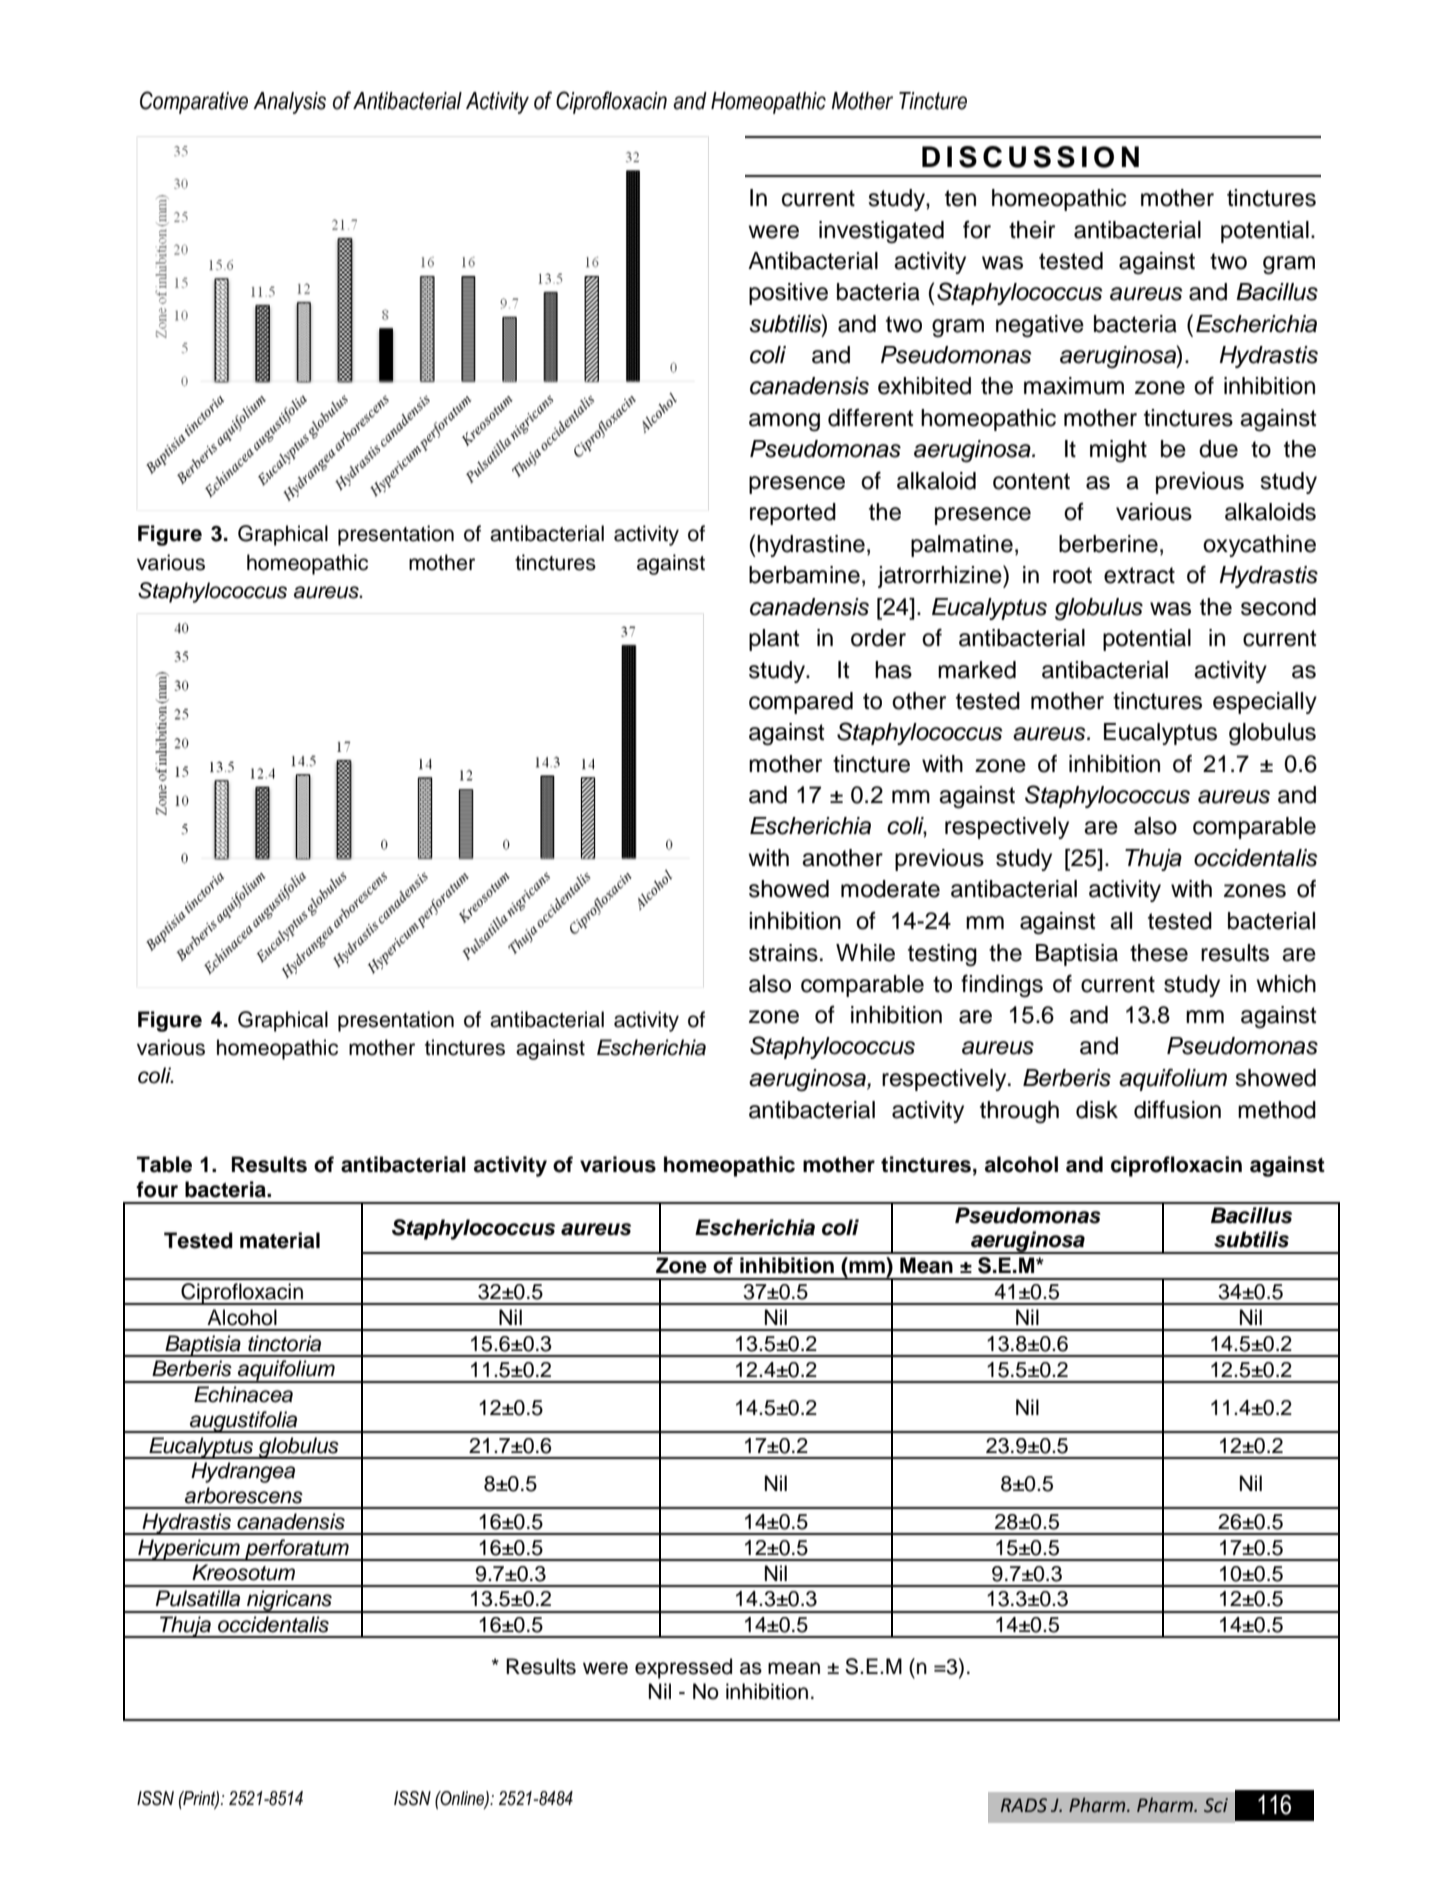 Image resolution: width=1454 pixels, height=1882 pixels. Describe the element at coordinates (881, 232) in the page. I see `investigated` at that location.
